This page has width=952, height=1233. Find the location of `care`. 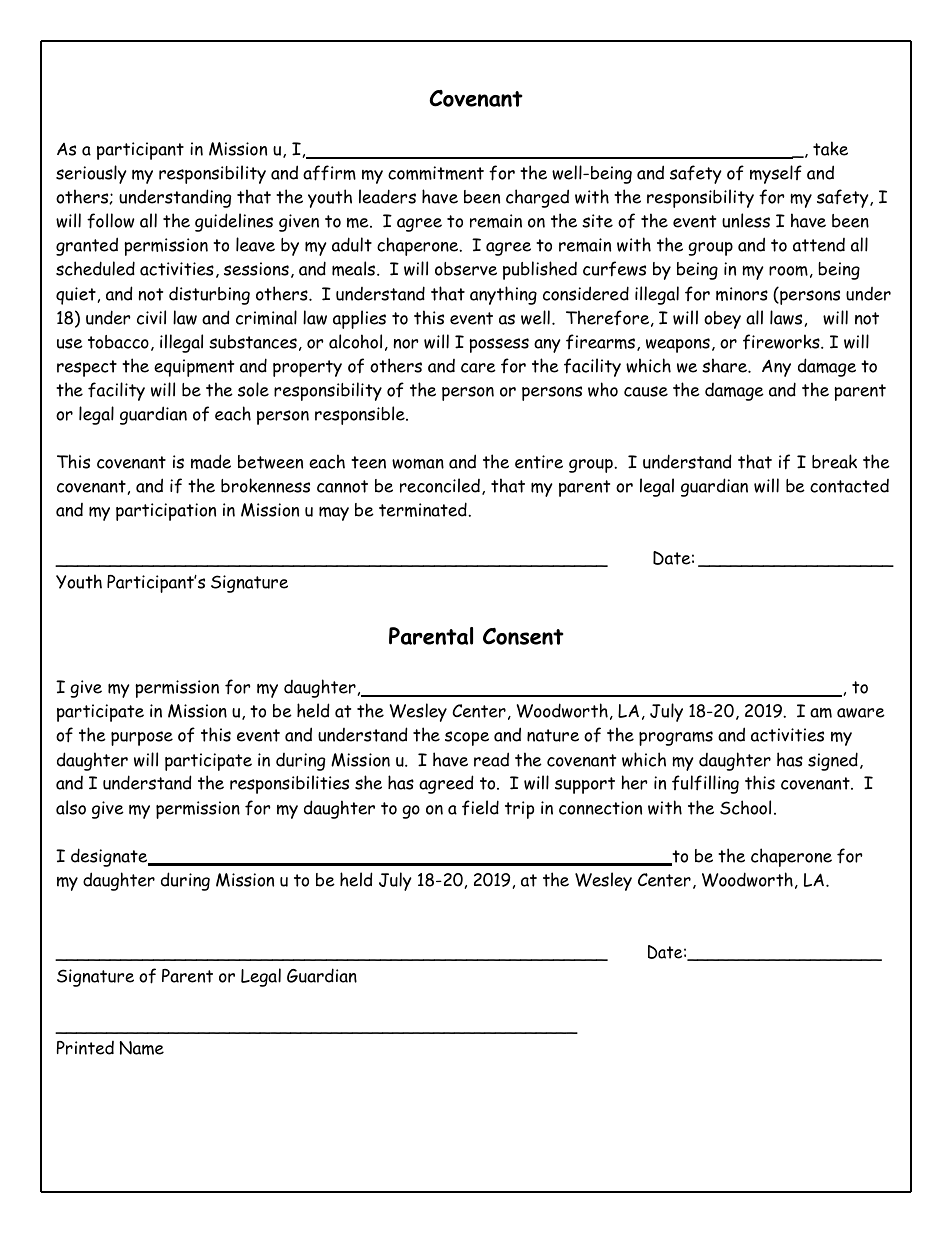

care is located at coordinates (478, 368).
